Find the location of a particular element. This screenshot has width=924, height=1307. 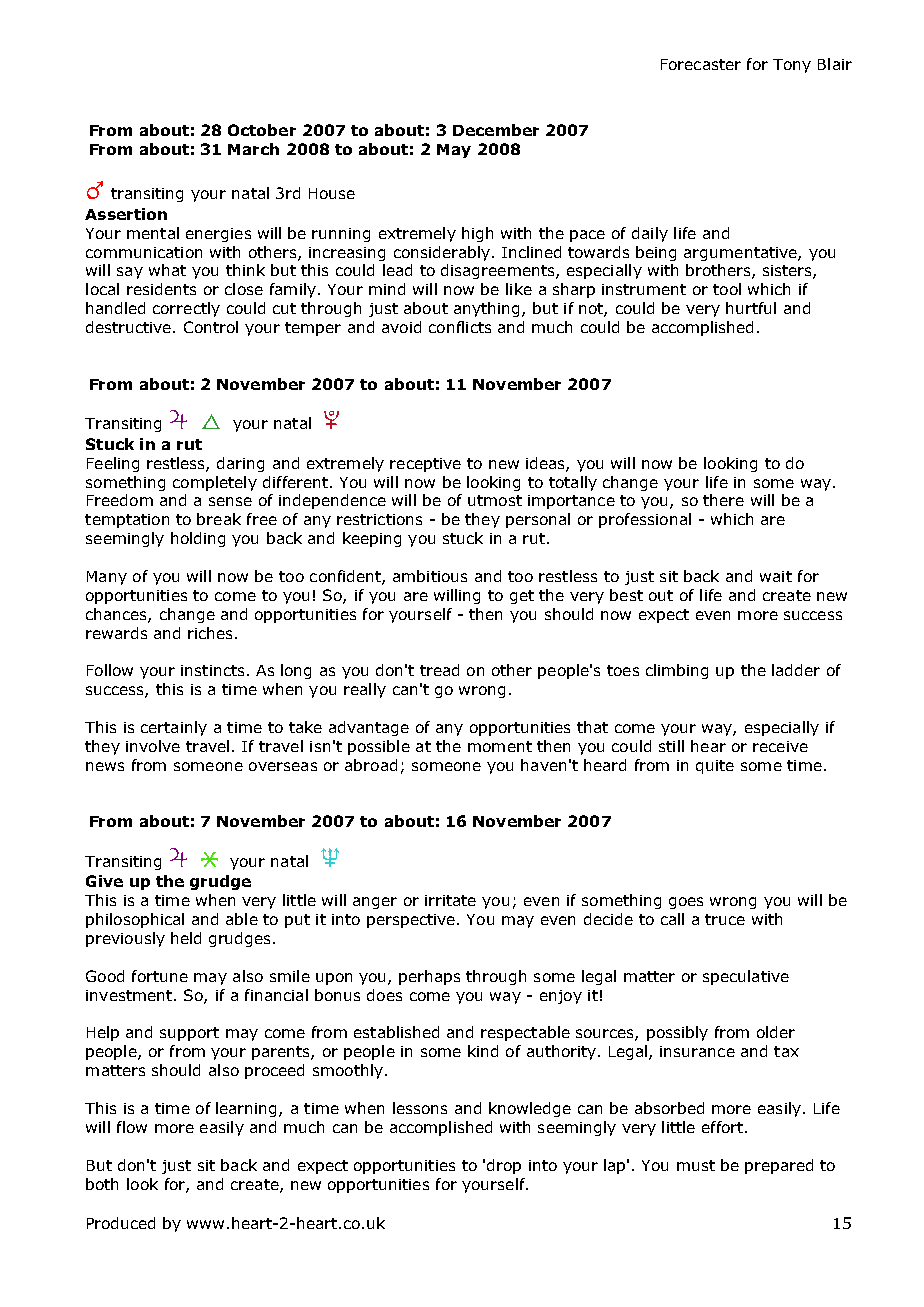

drop is located at coordinates (504, 1166).
